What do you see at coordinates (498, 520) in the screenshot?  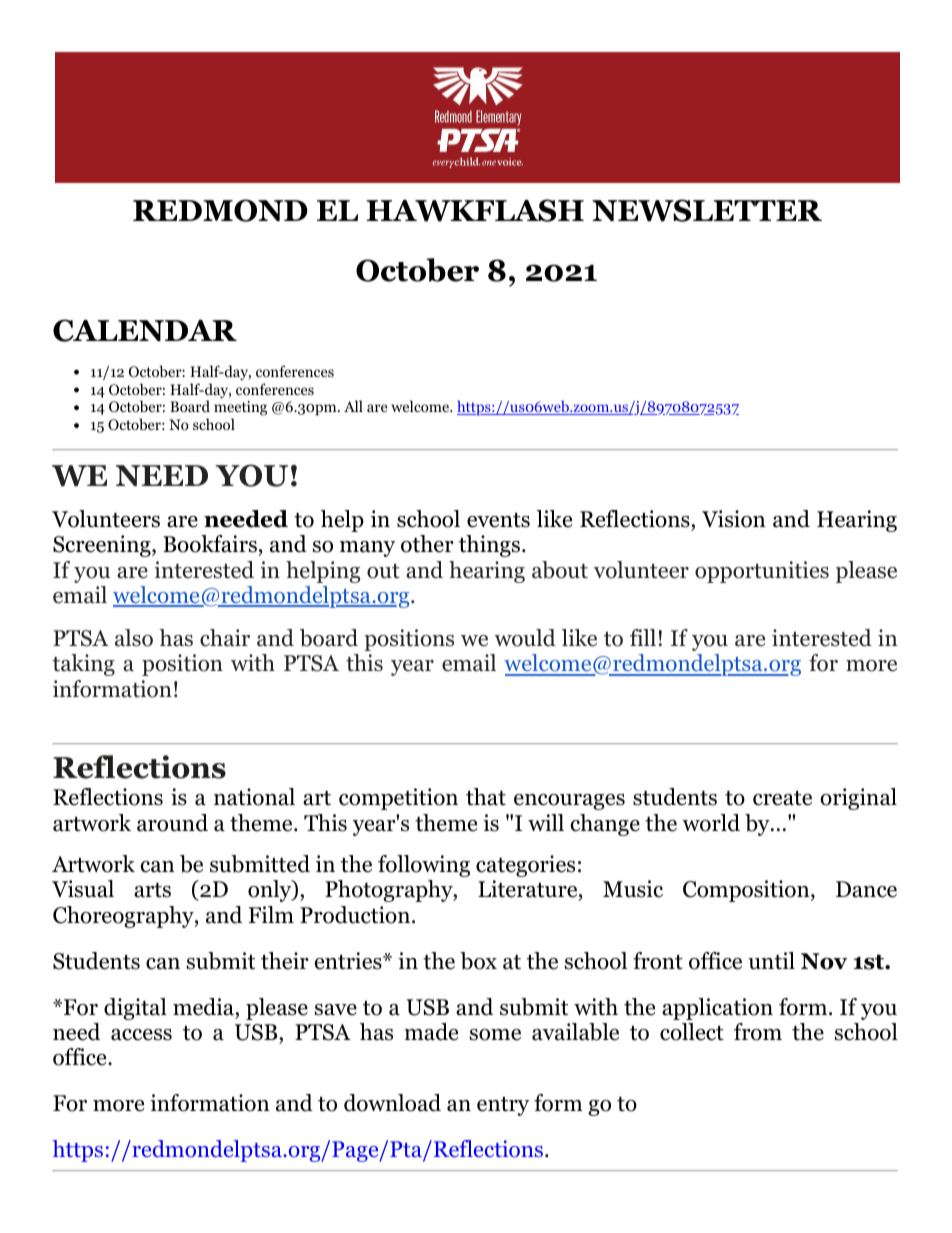 I see `events` at bounding box center [498, 520].
